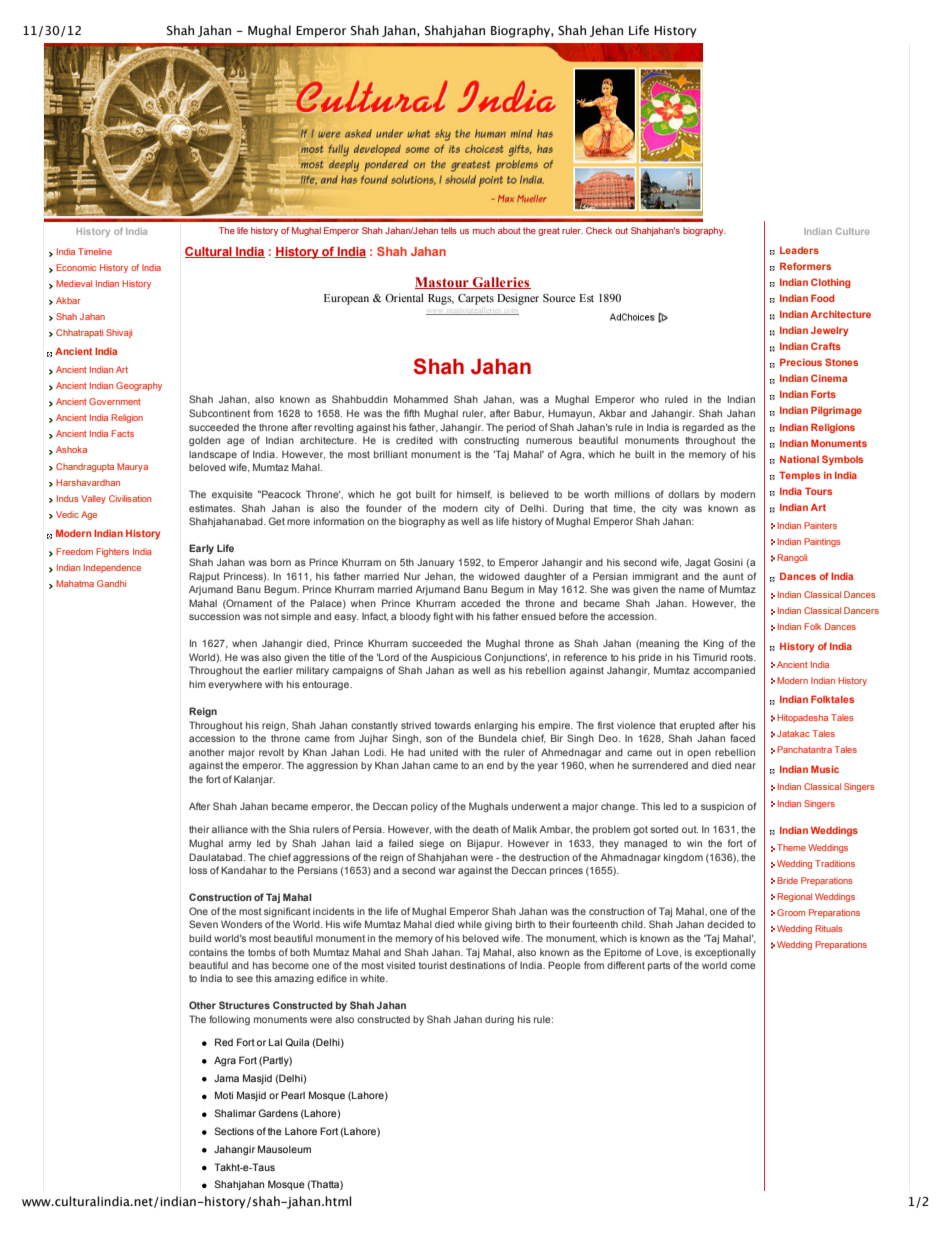  What do you see at coordinates (293, 1095) in the screenshot?
I see `Pearl` at bounding box center [293, 1095].
